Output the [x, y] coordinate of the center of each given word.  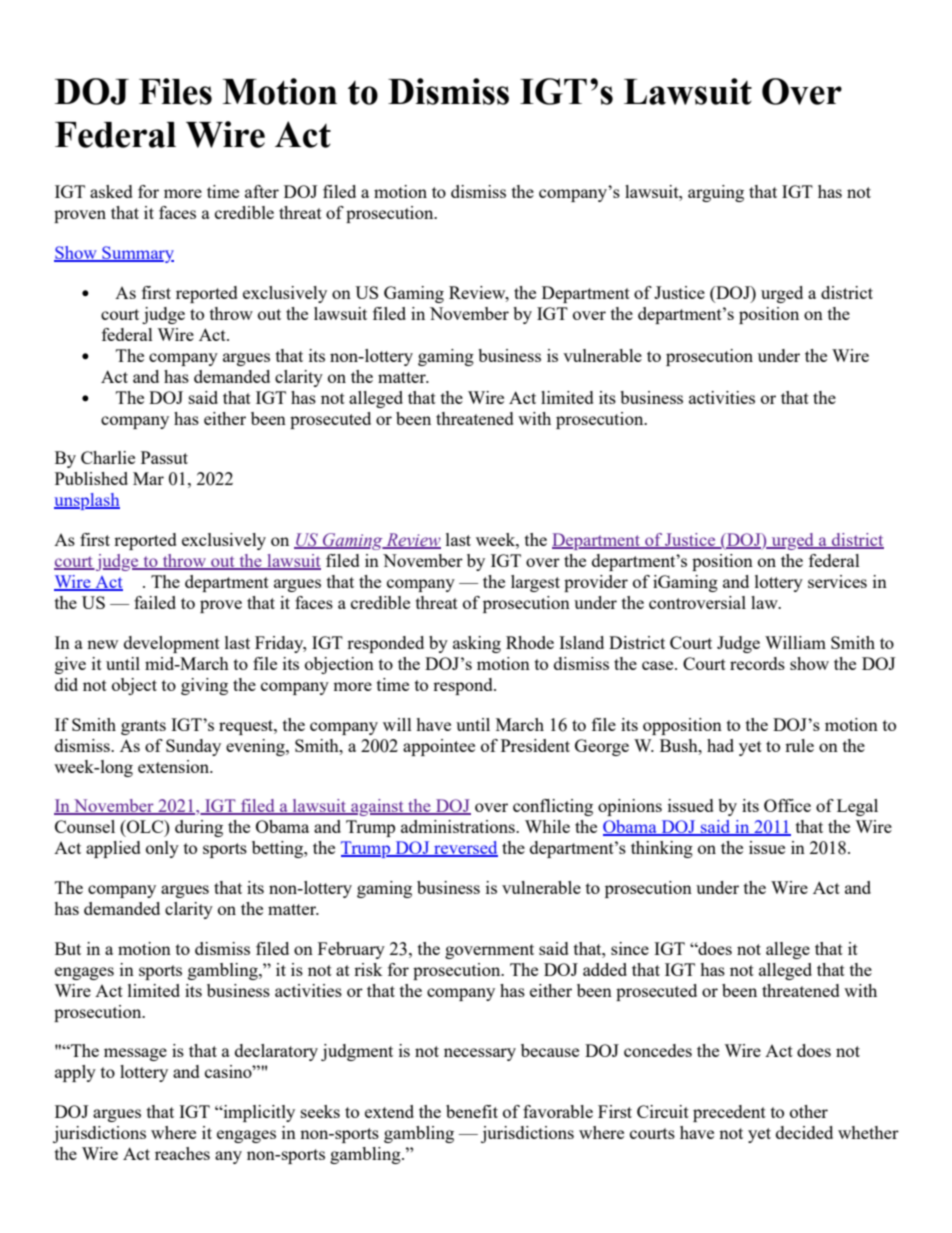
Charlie [108, 457]
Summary [137, 254]
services [837, 581]
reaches [182, 1153]
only [162, 849]
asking [477, 644]
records [757, 663]
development [172, 644]
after [262, 191]
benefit [472, 1111]
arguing [716, 193]
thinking [662, 849]
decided [804, 1132]
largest [535, 583]
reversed [465, 849]
